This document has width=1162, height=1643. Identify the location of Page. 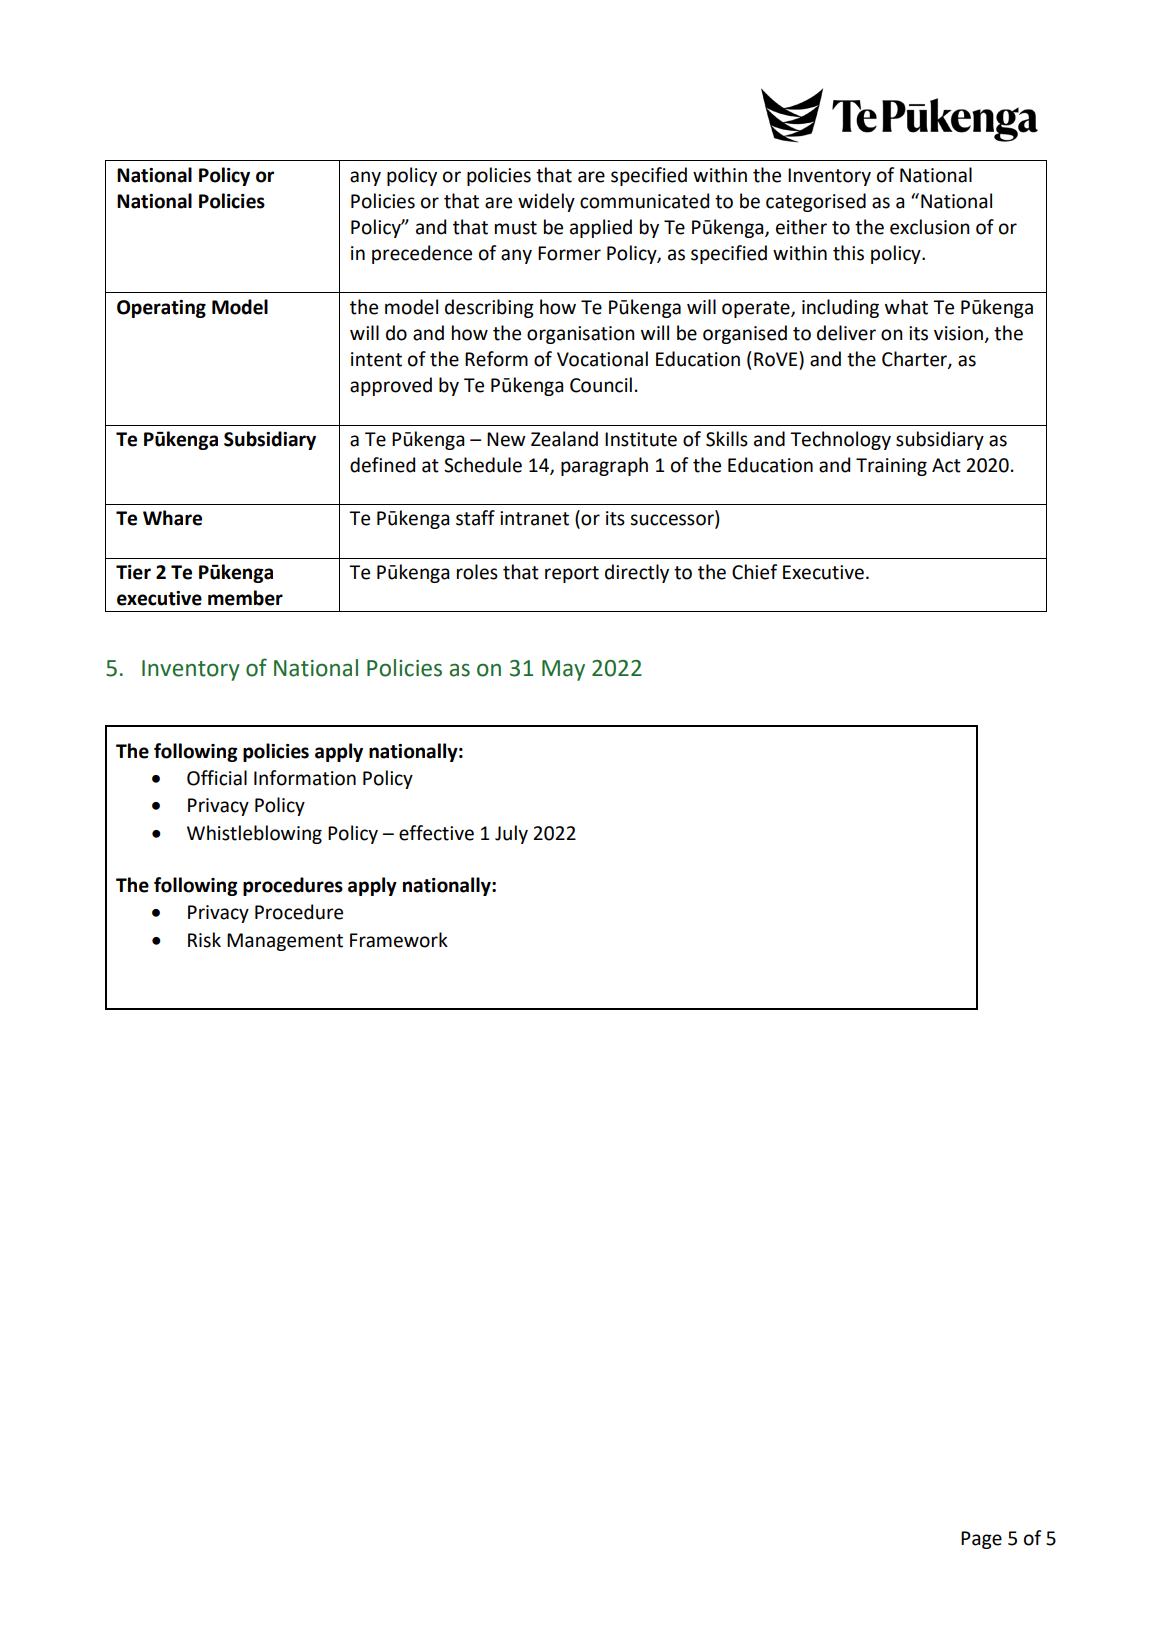
(981, 1540).
